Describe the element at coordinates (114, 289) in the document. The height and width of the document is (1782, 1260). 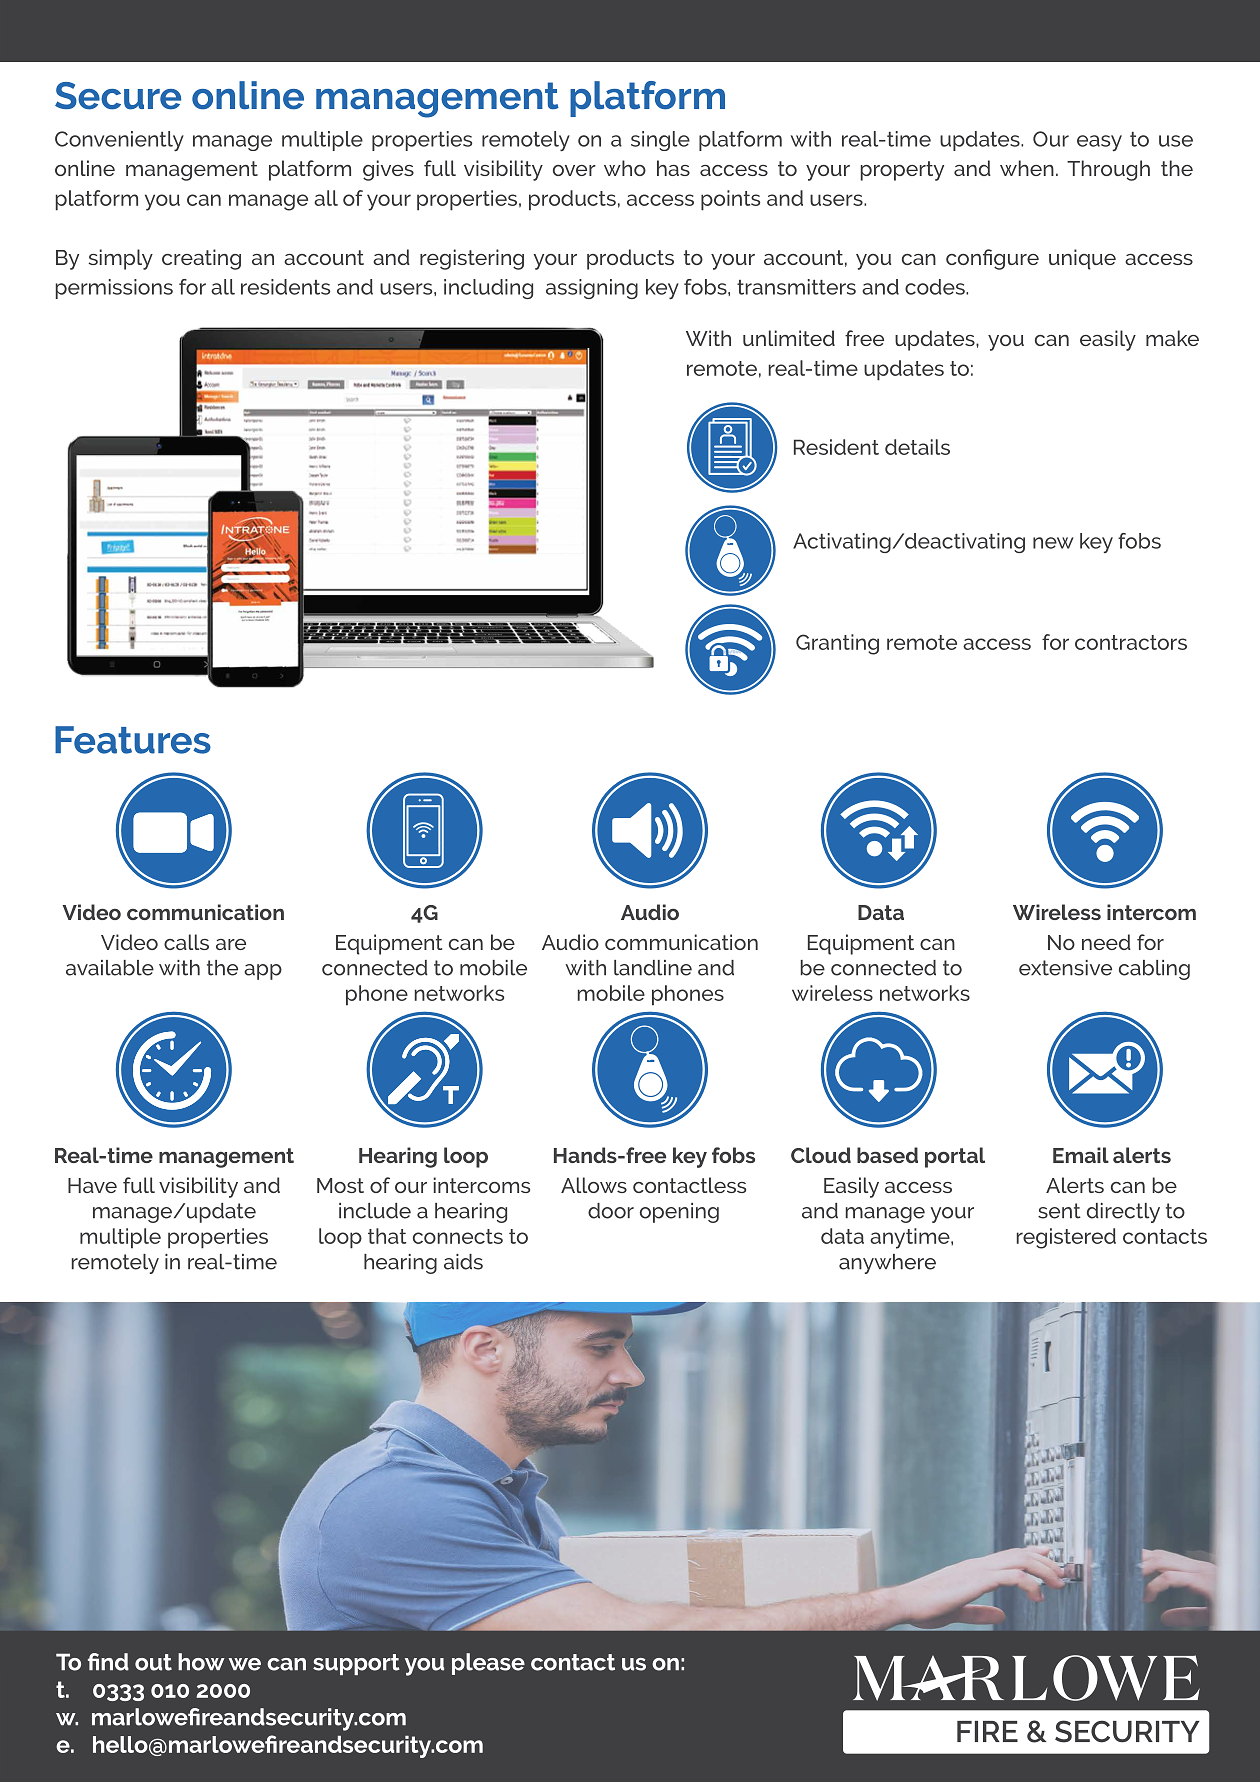
I see `permissions` at that location.
